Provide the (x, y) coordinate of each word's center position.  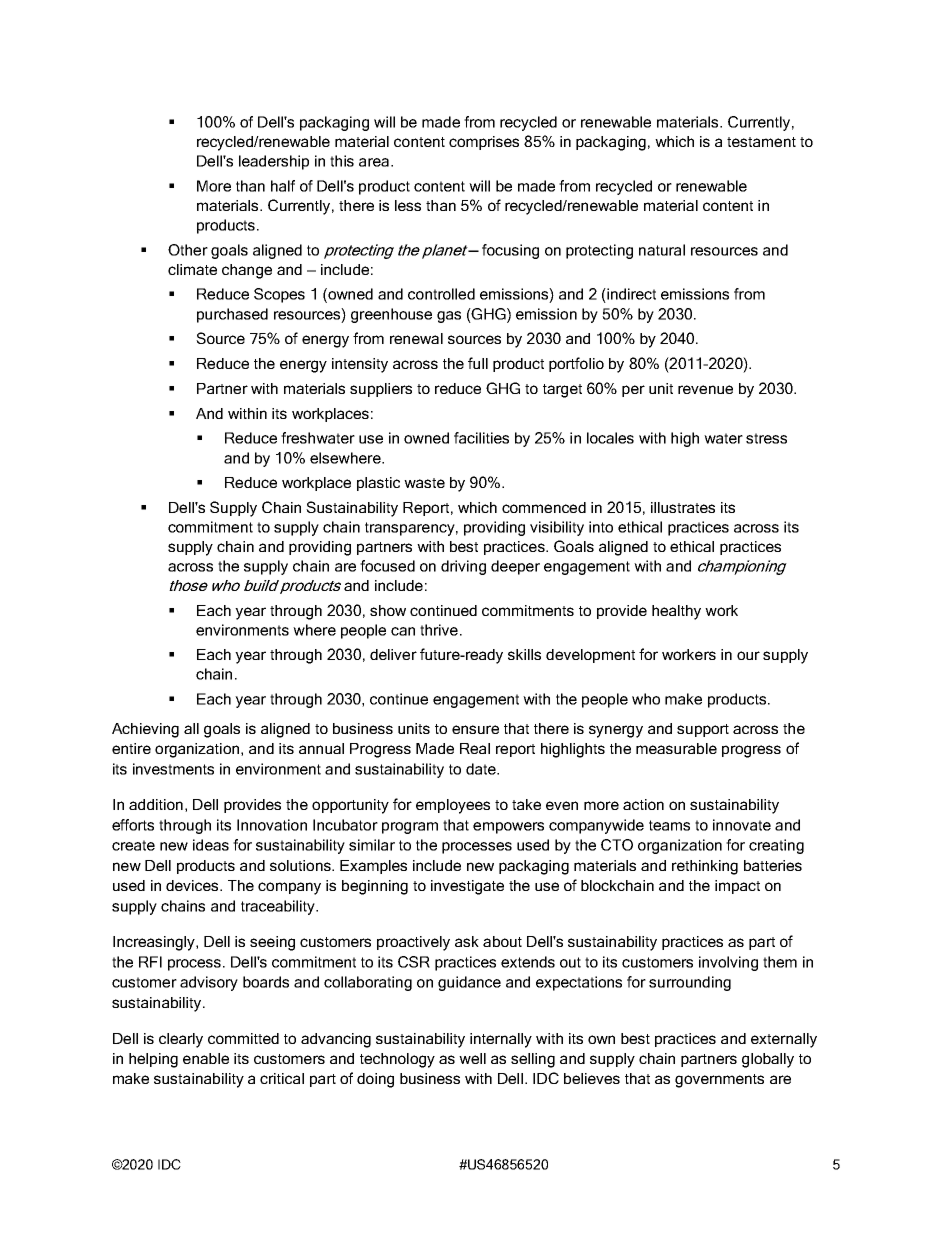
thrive (439, 630)
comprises (484, 143)
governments (719, 1081)
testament (761, 142)
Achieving (145, 730)
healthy (676, 612)
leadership (274, 162)
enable (206, 1058)
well (472, 1058)
